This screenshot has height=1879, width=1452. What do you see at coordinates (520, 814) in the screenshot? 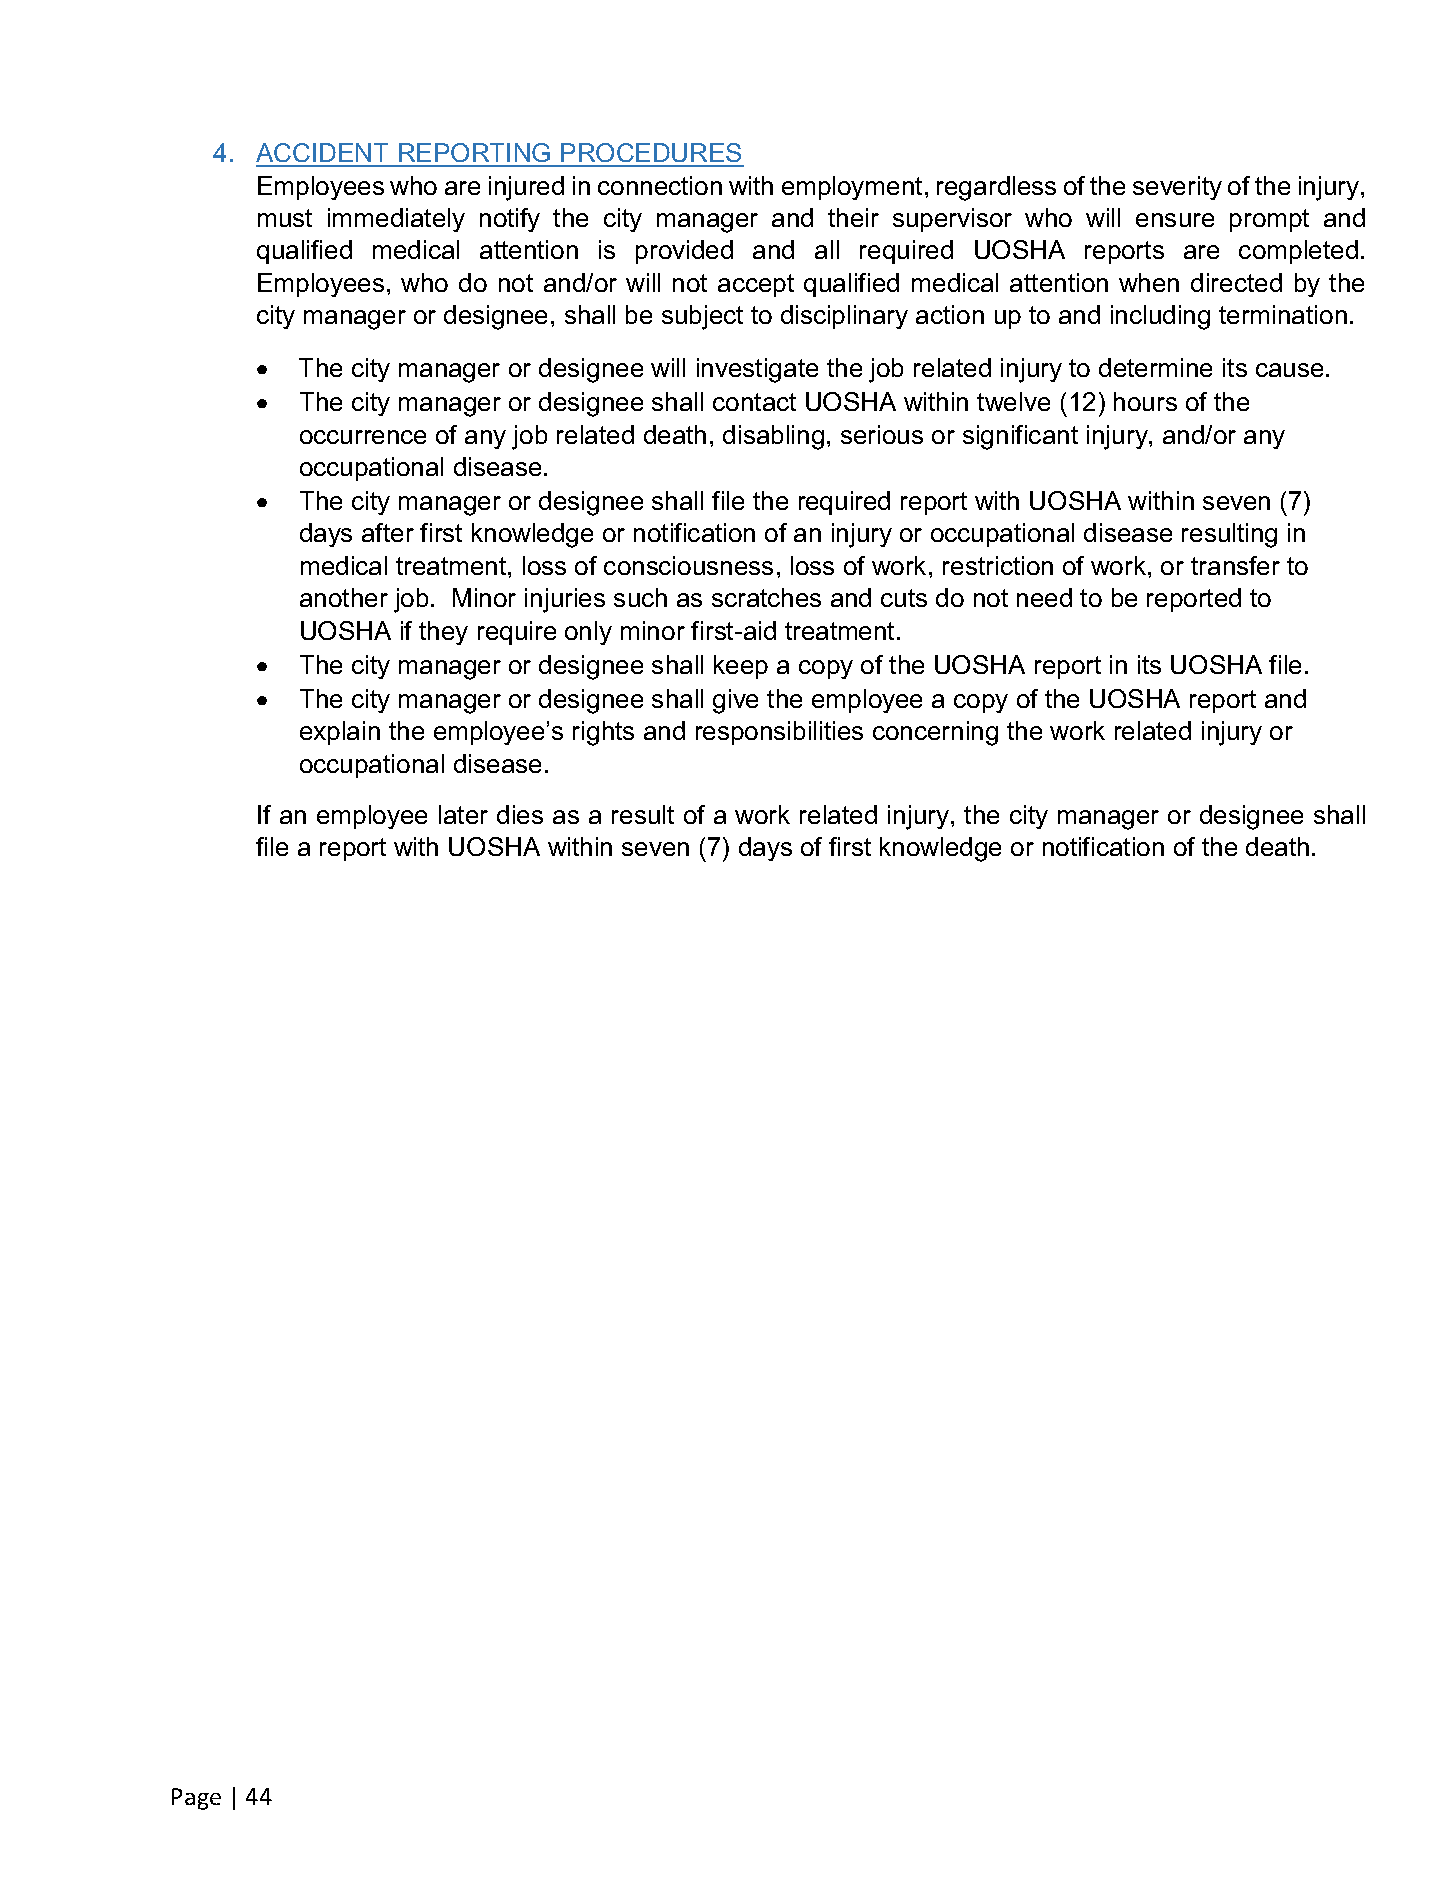
I see `dies` at bounding box center [520, 814].
